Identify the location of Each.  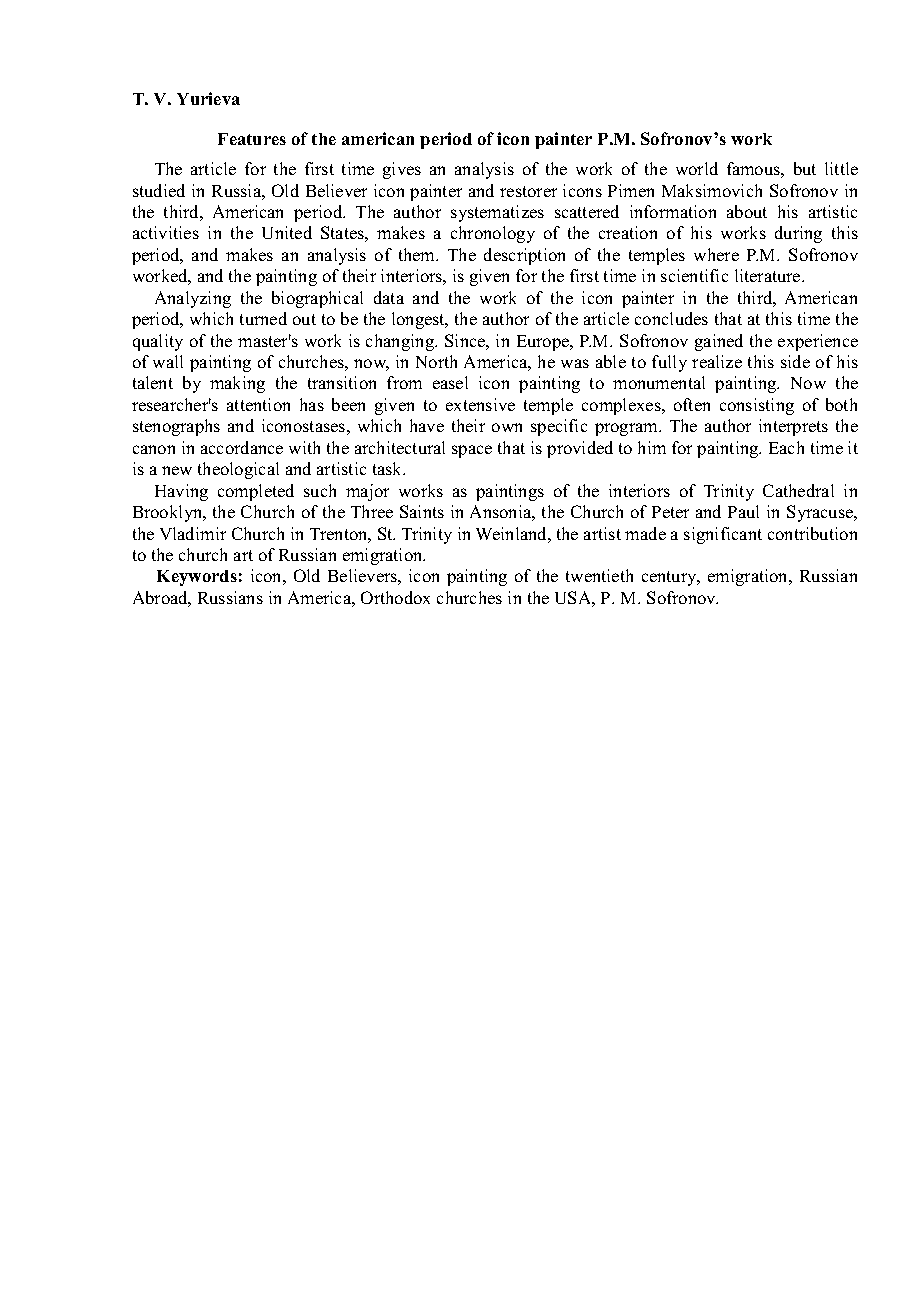
(786, 447).
